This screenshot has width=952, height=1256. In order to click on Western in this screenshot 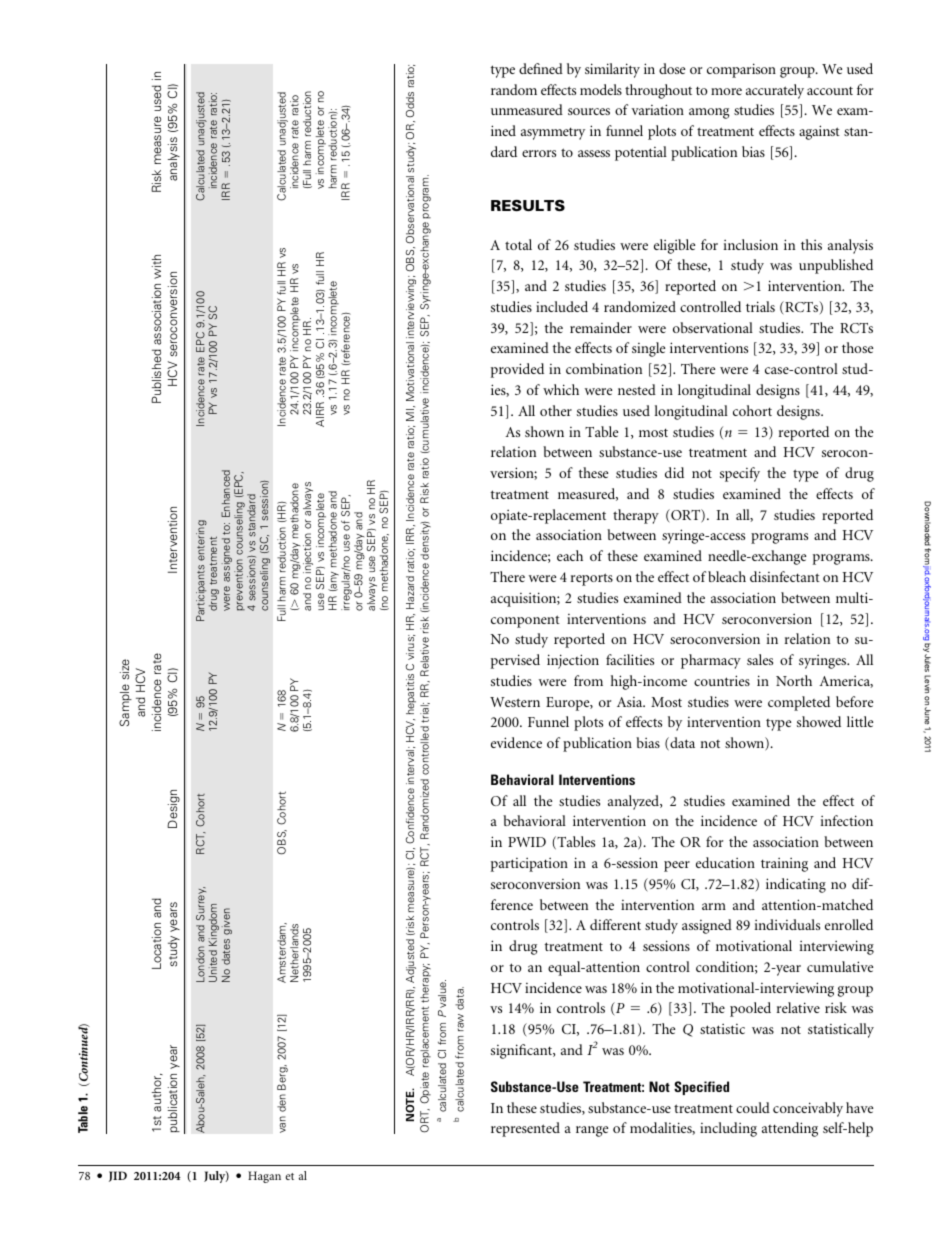, I will do `click(515, 702)`.
